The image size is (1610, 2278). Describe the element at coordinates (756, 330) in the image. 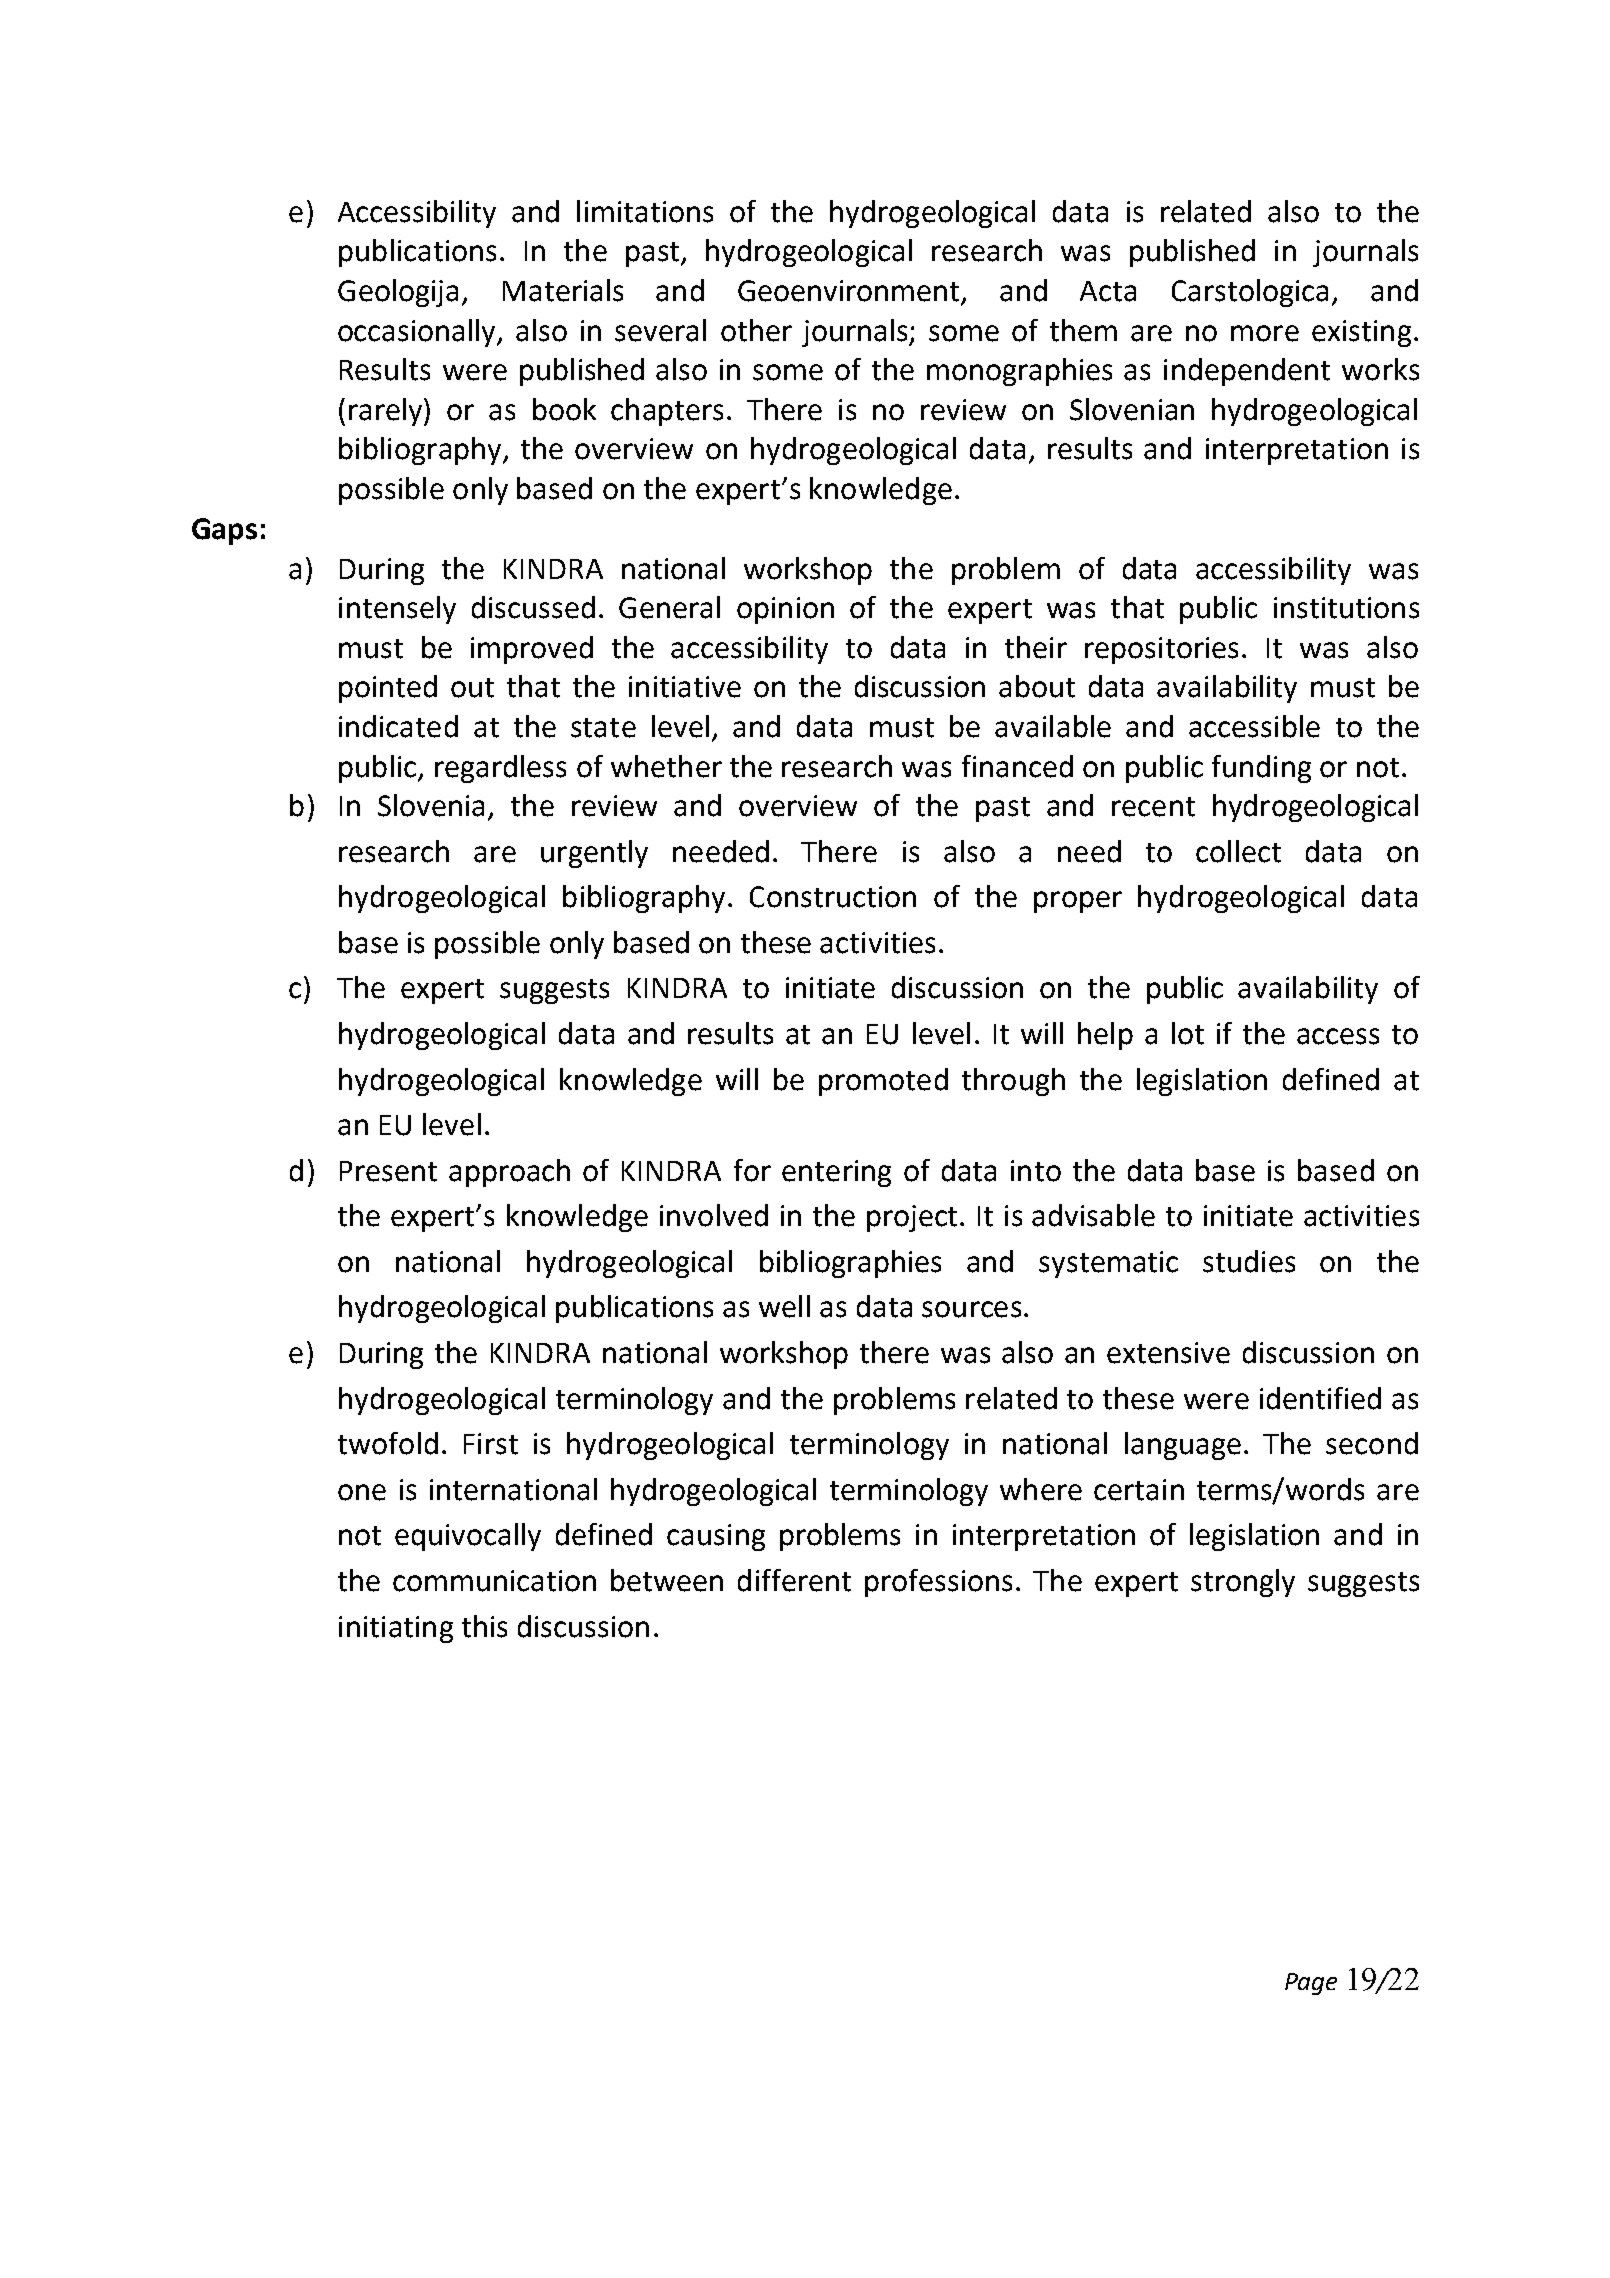

I see `other` at that location.
